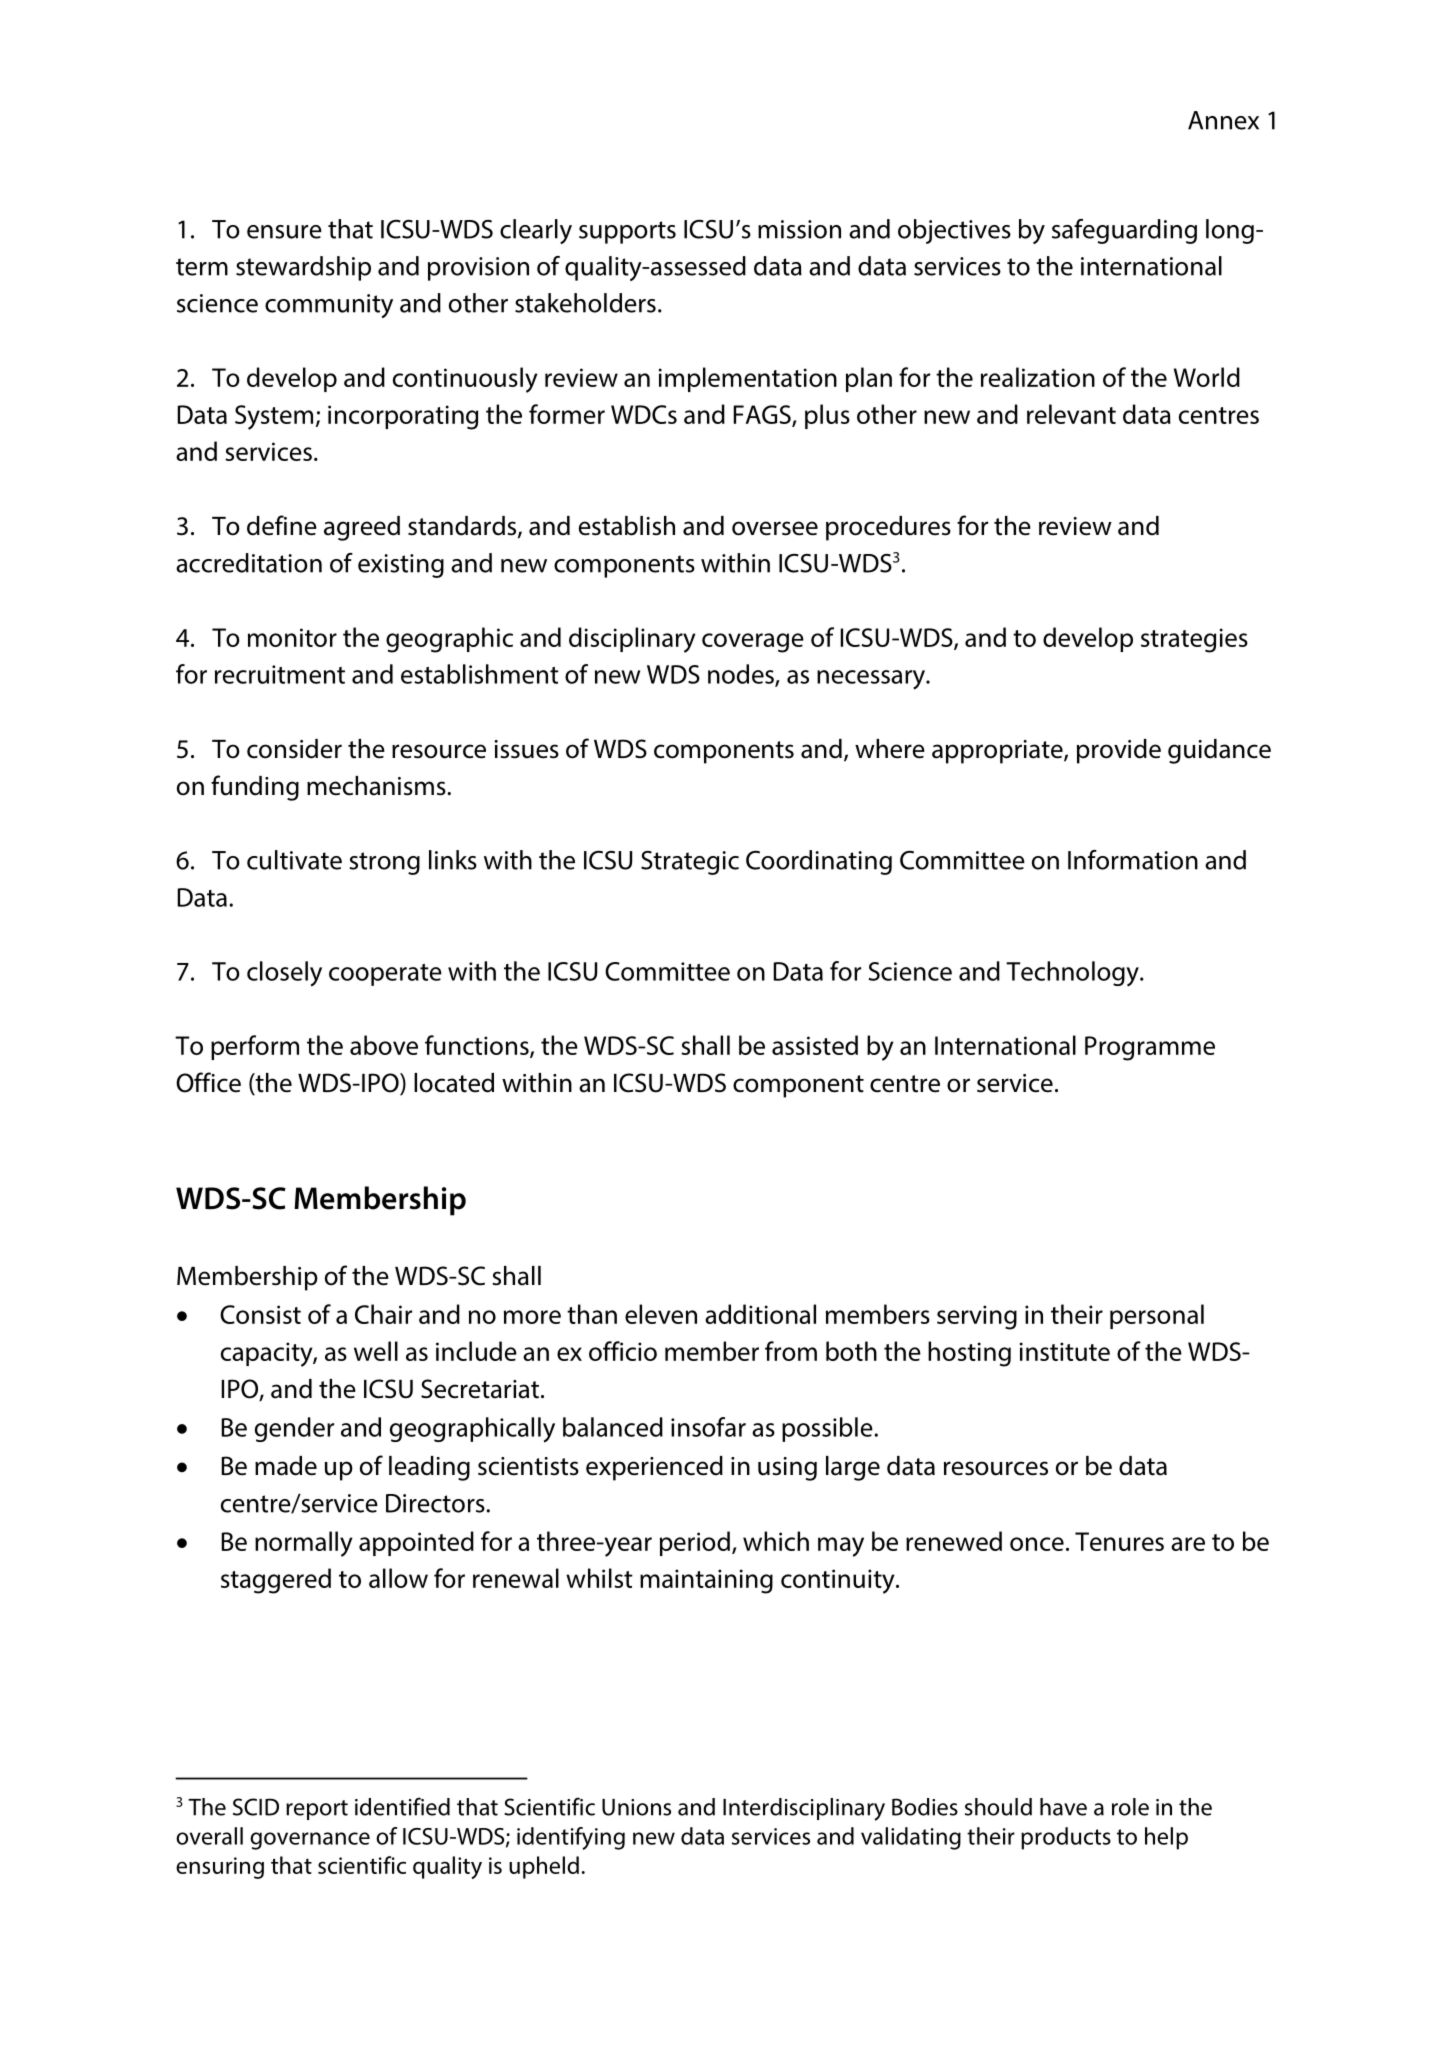 This image has width=1455, height=2056. What do you see at coordinates (317, 1810) in the image?
I see `report` at bounding box center [317, 1810].
